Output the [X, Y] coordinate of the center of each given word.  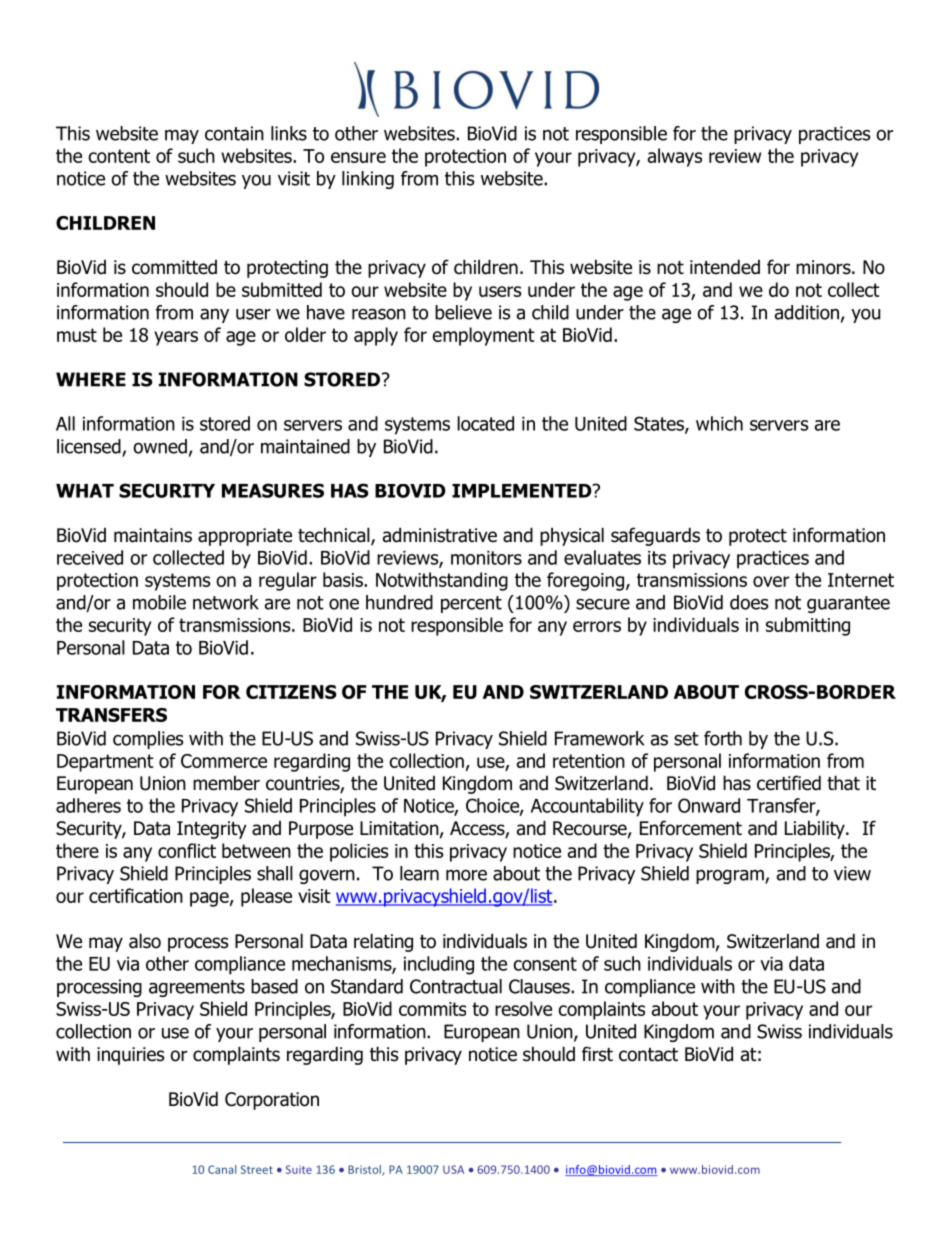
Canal [222, 1169]
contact [648, 1055]
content [119, 156]
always [675, 157]
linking [368, 180]
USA [453, 1169]
